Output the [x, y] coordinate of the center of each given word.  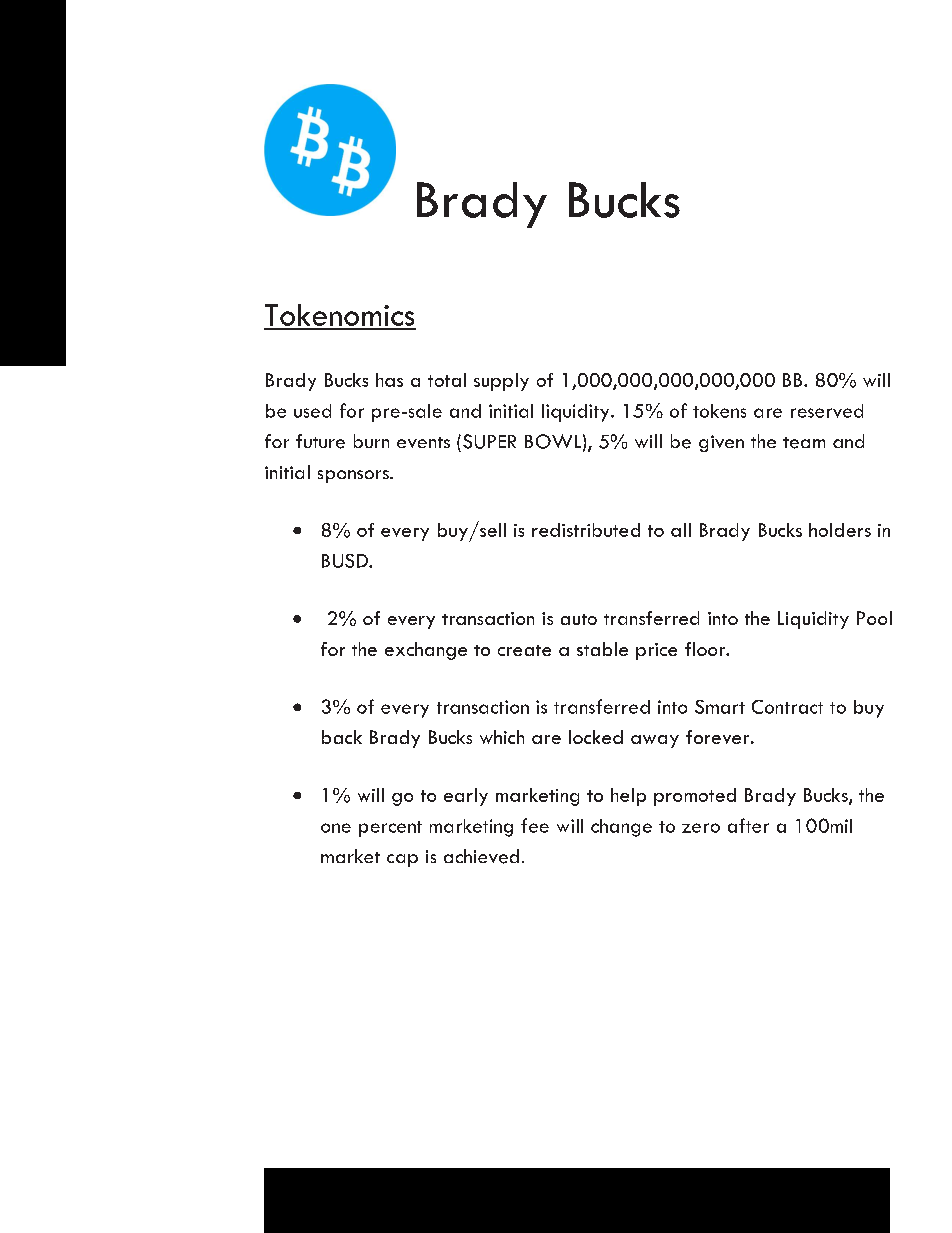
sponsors [354, 476]
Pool [874, 618]
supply [501, 382]
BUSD [346, 561]
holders [840, 530]
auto [579, 619]
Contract [787, 707]
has [389, 380]
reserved [827, 411]
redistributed [586, 530]
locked [596, 737]
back [342, 737]
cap [402, 860]
